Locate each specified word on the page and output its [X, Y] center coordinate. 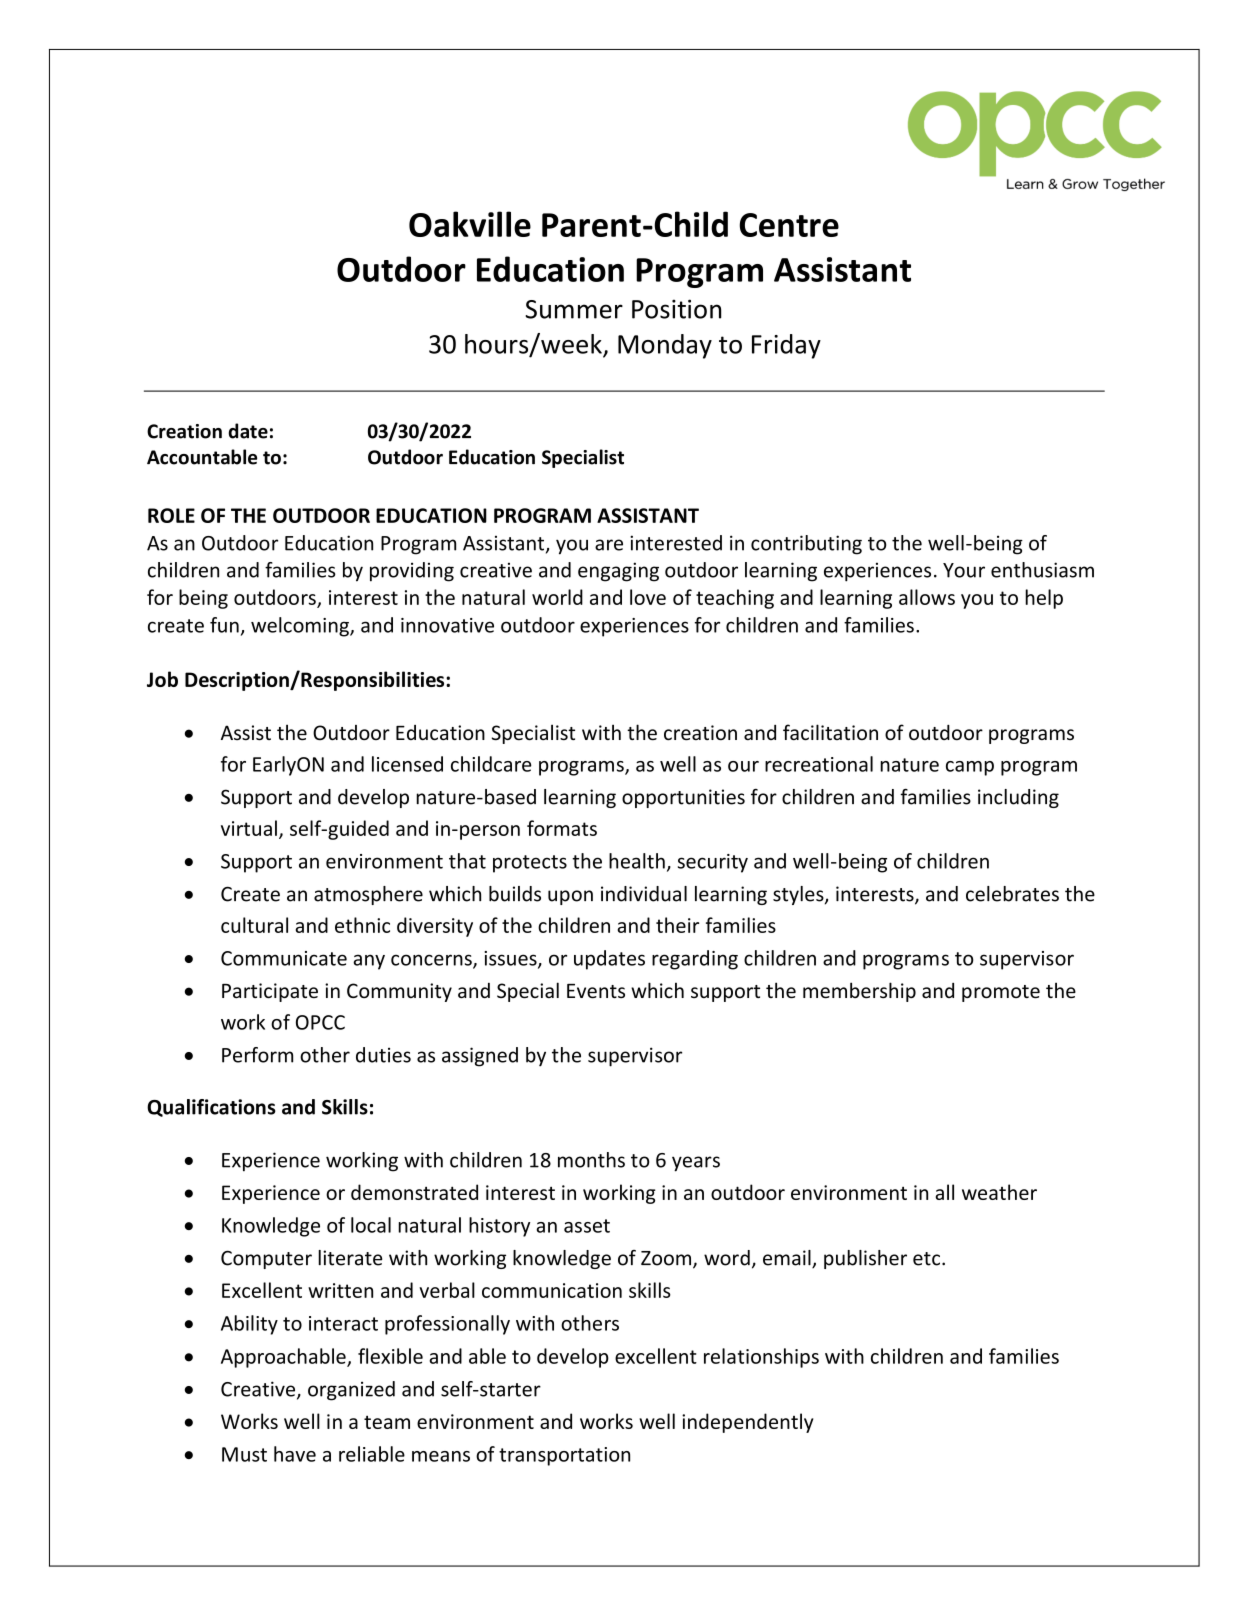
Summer [574, 309]
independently [747, 1423]
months [591, 1160]
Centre [789, 225]
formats [562, 828]
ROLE [171, 515]
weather [999, 1192]
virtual [249, 828]
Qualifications [211, 1108]
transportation [564, 1456]
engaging [618, 572]
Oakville [470, 224]
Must [244, 1454]
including [1018, 798]
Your [964, 570]
